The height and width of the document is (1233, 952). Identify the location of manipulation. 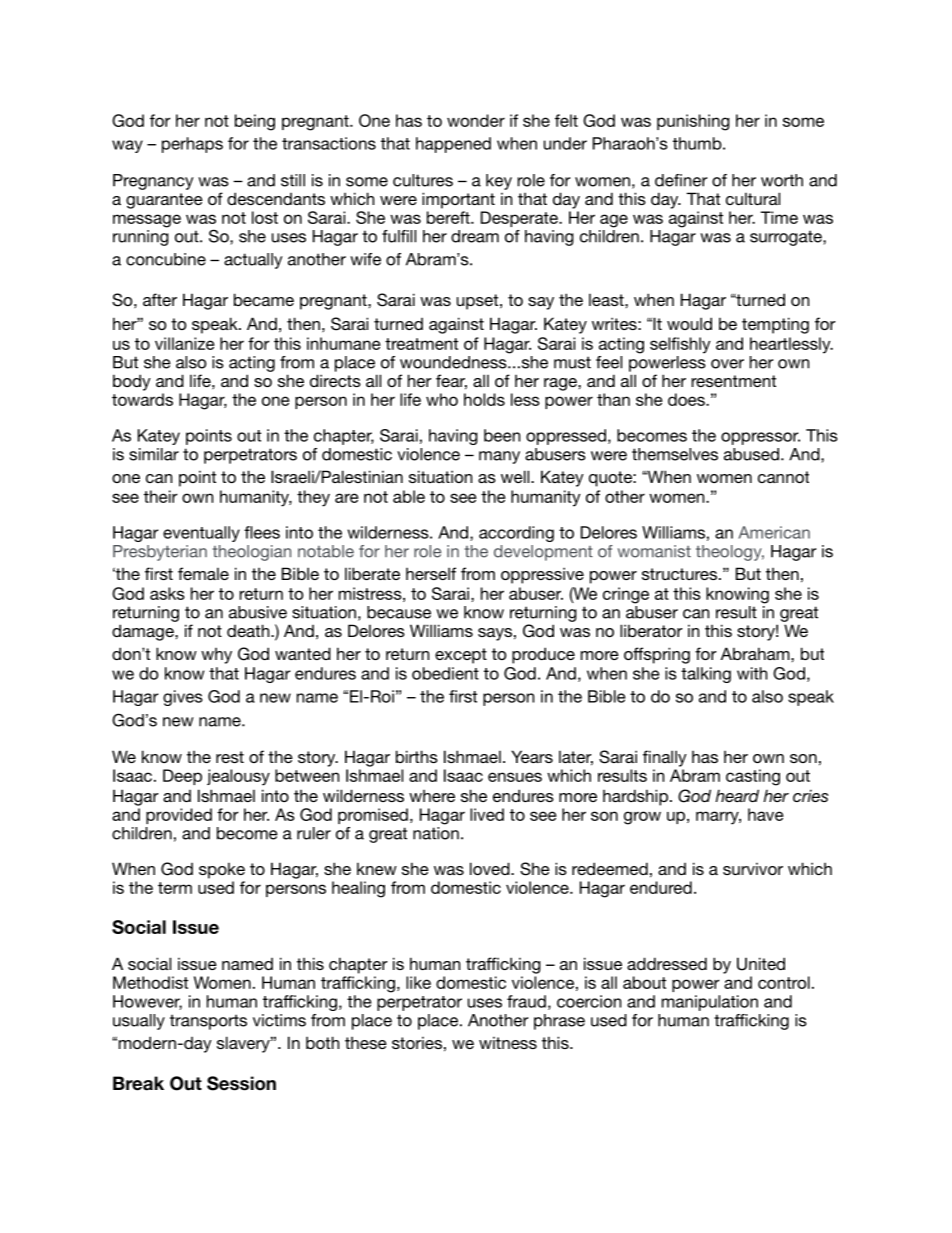
(710, 1003).
